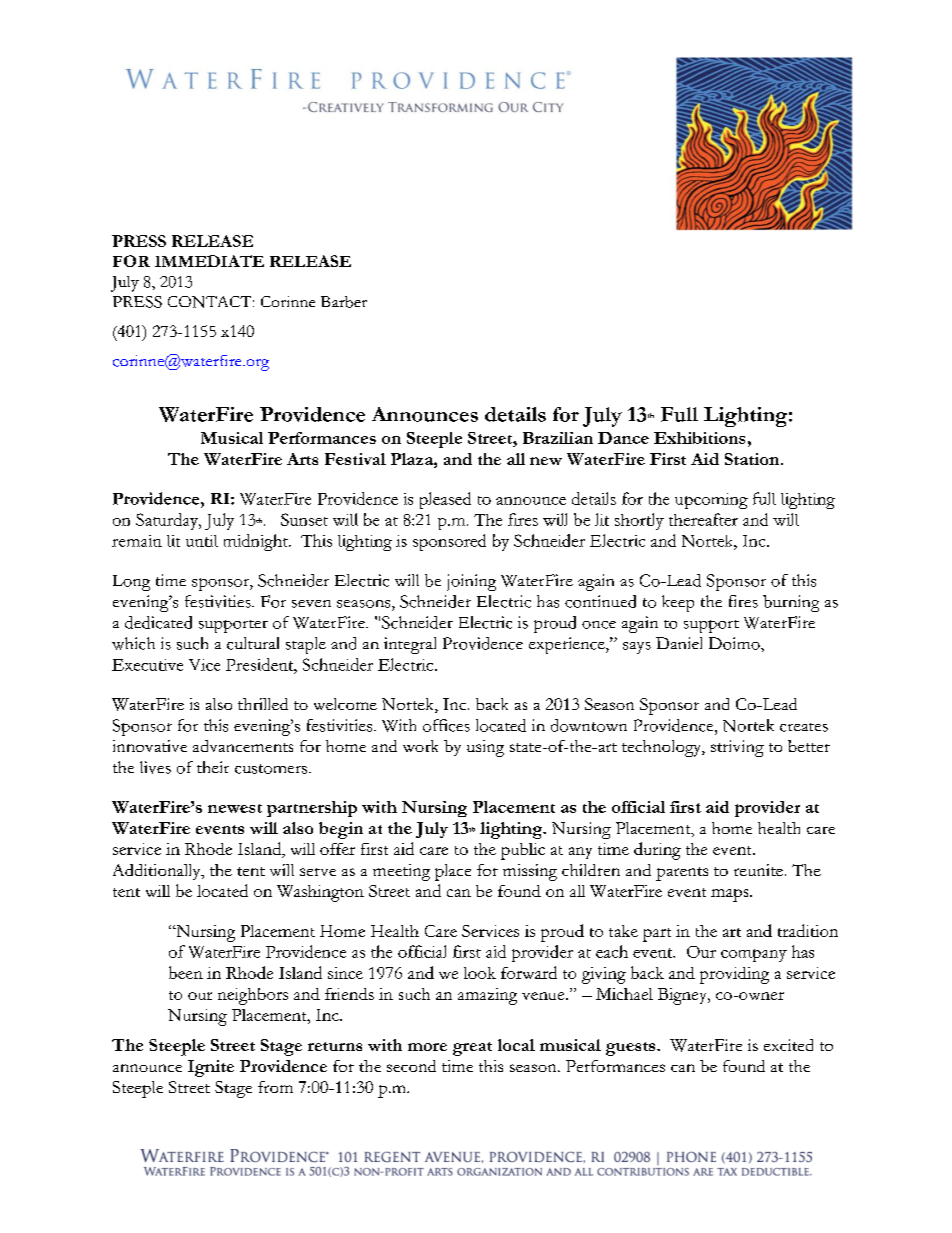 The width and height of the screenshot is (952, 1233). Describe the element at coordinates (209, 261) in the screenshot. I see `IMMEDIATE` at that location.
